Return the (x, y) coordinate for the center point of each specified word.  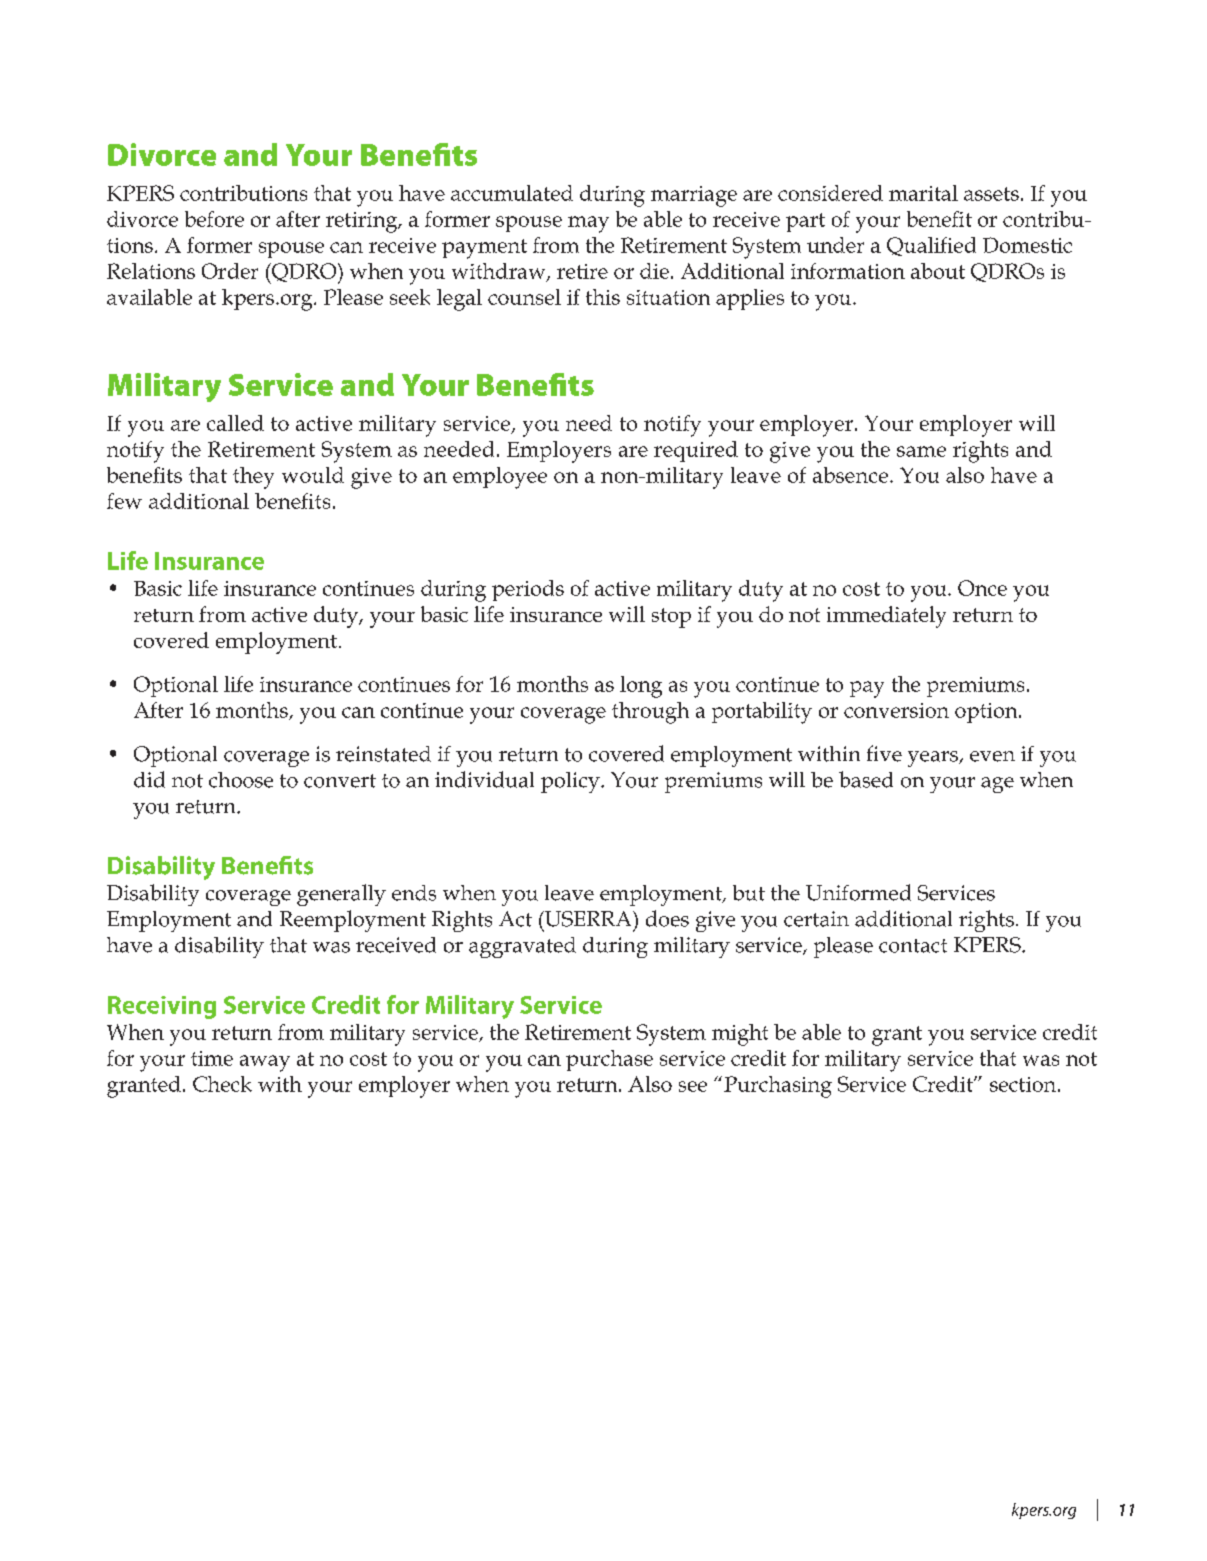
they (253, 478)
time (212, 1058)
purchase (609, 1060)
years (934, 759)
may (588, 224)
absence (850, 475)
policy (571, 782)
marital (923, 193)
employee (500, 478)
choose (241, 780)
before (214, 219)
